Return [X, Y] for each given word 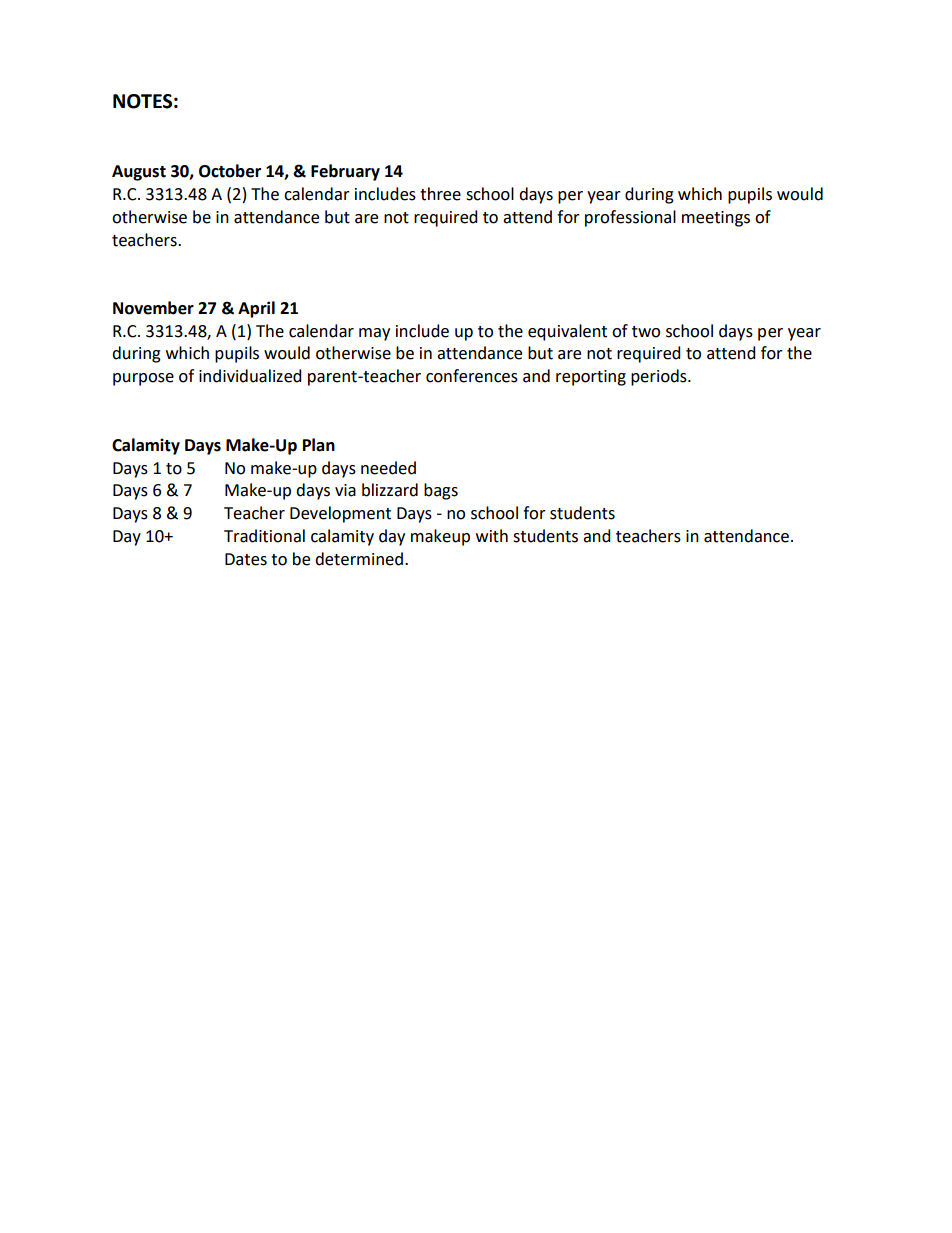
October [230, 171]
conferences [472, 376]
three [440, 194]
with [492, 536]
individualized [250, 376]
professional [630, 218]
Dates [246, 559]
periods [660, 377]
